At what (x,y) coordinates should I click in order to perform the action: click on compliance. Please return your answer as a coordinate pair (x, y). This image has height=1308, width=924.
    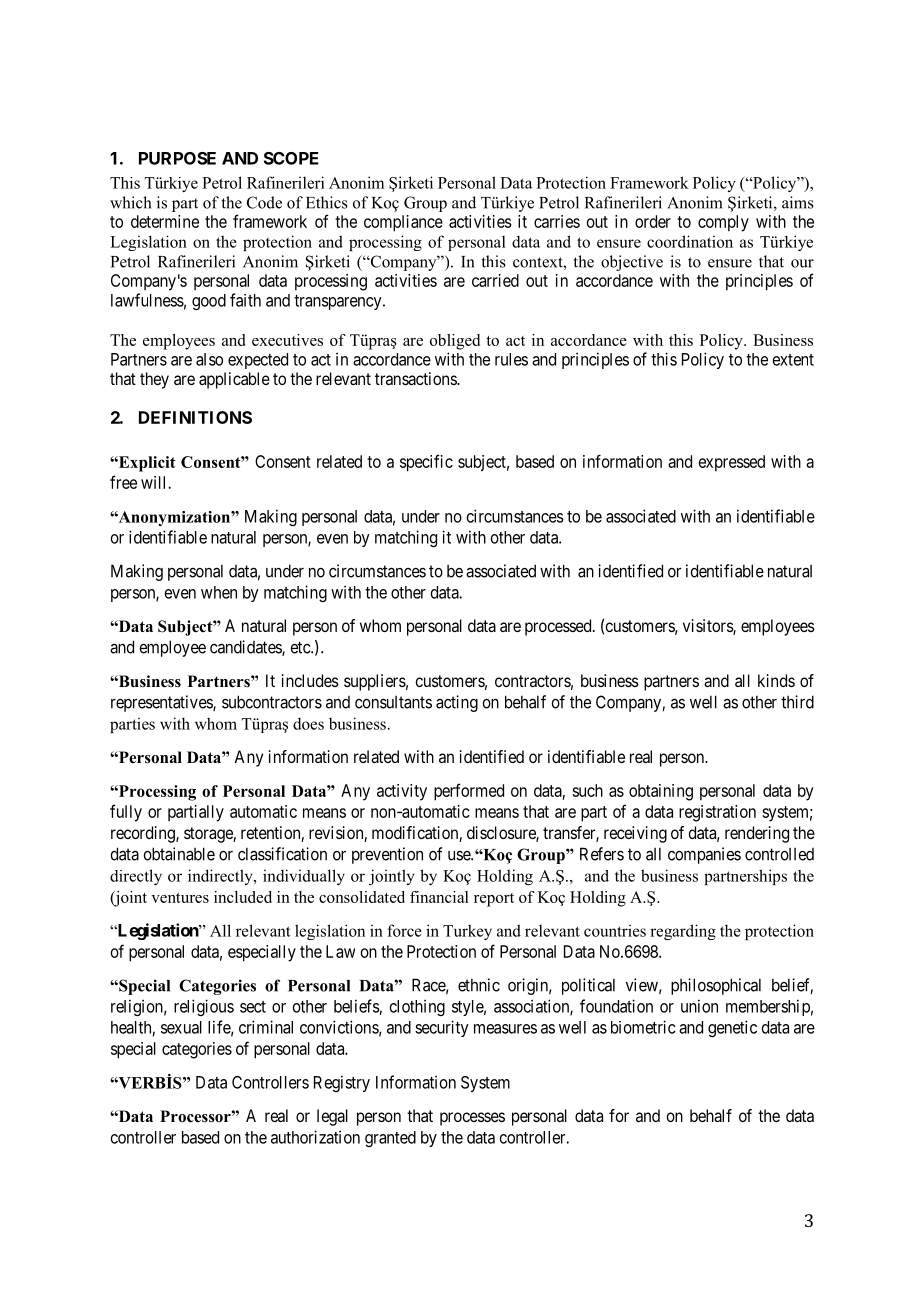
    Looking at the image, I should click on (403, 223).
